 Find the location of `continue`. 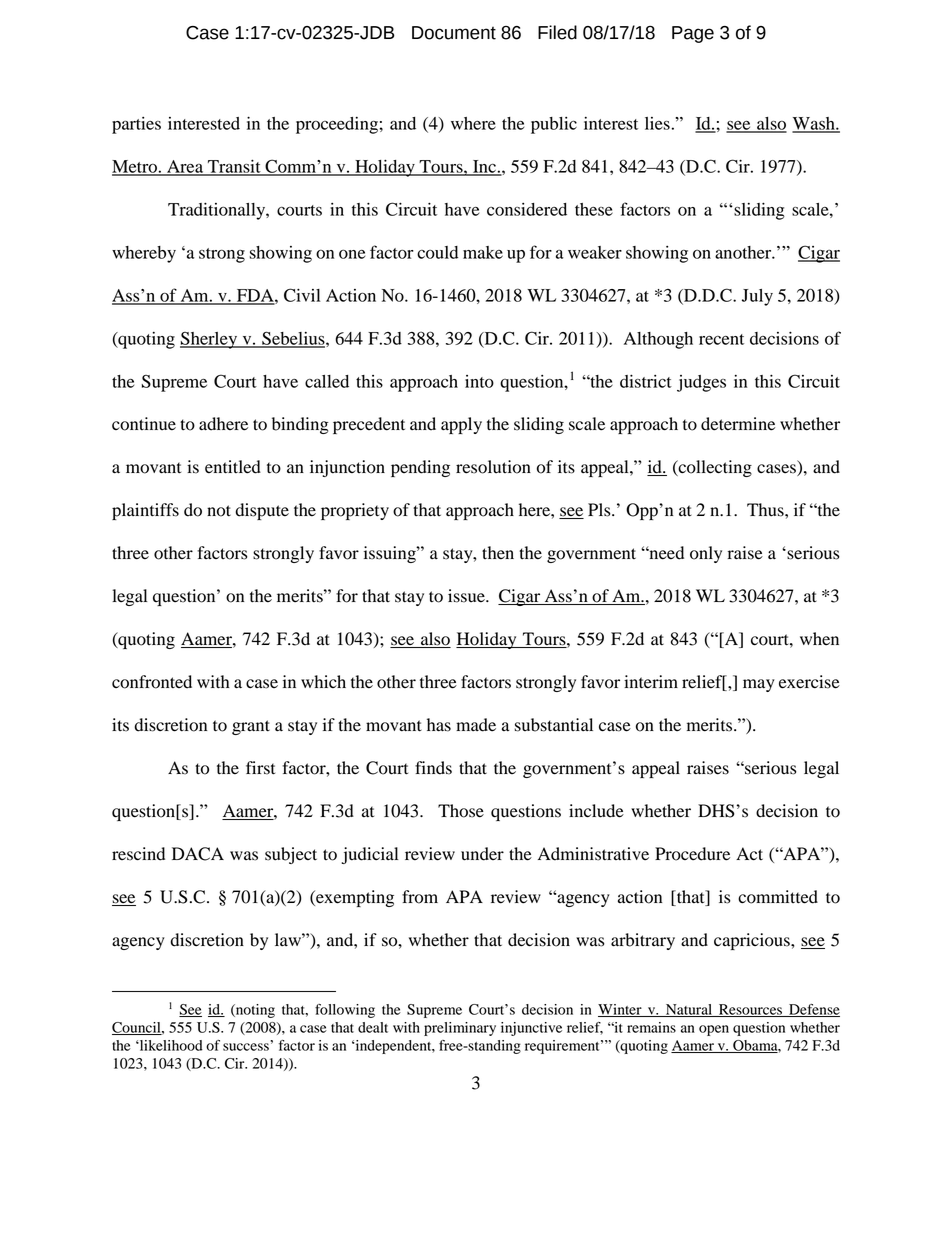

continue is located at coordinates (144, 424).
